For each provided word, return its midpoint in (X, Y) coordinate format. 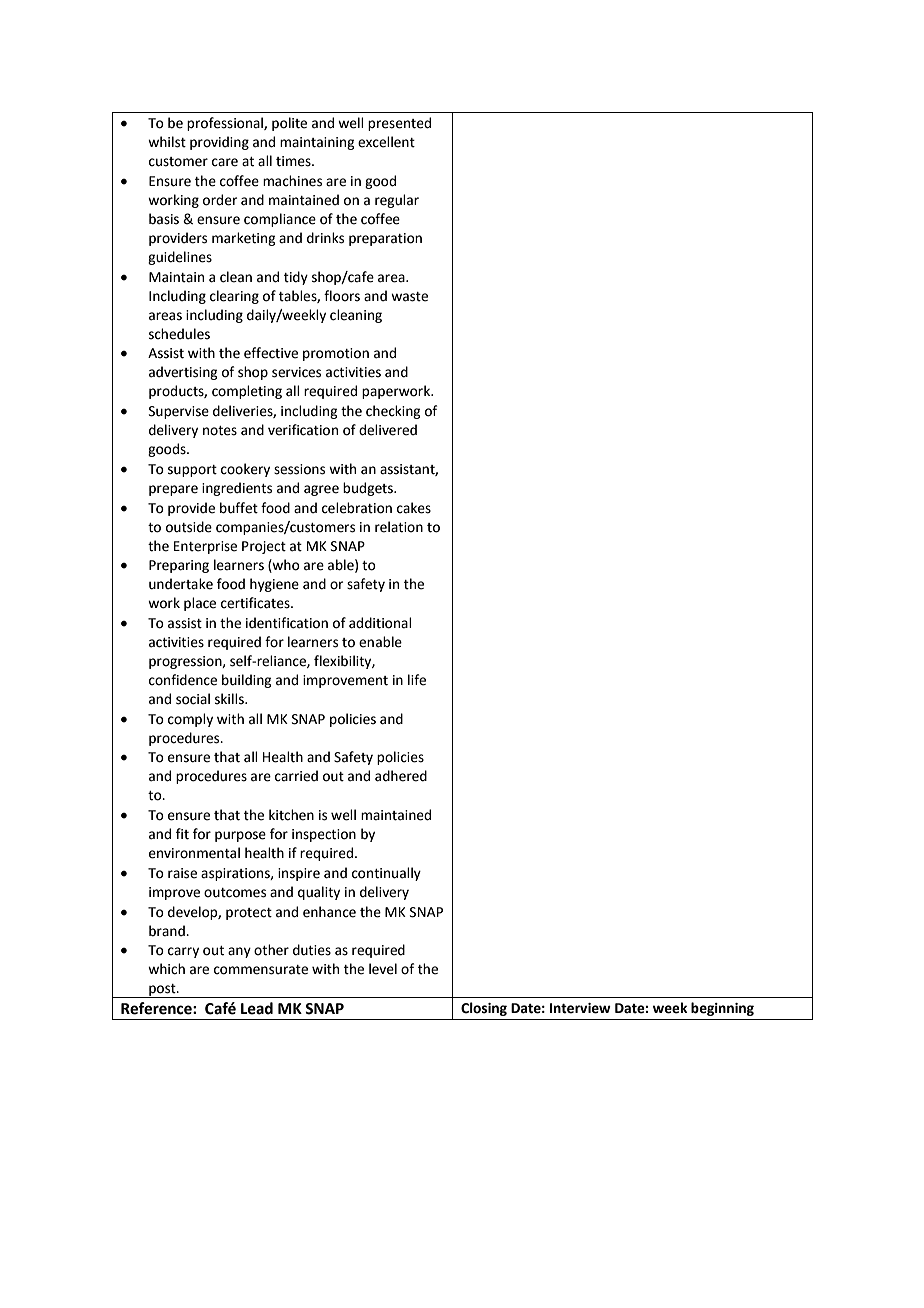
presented (399, 124)
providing (219, 143)
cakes (414, 508)
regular (397, 201)
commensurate (261, 970)
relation (399, 527)
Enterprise (205, 547)
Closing (484, 1009)
